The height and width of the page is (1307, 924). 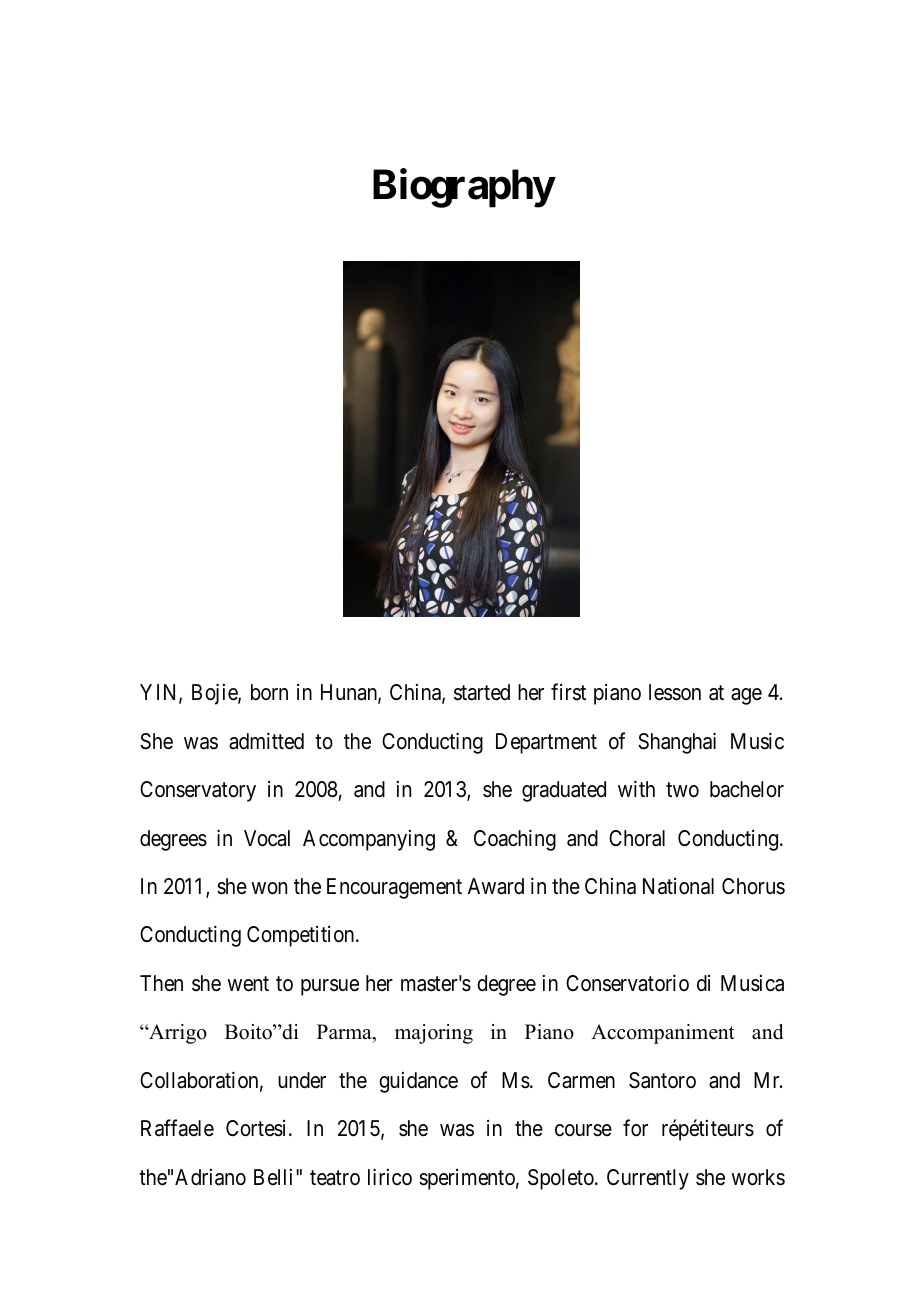 I want to click on Belli, so click(x=275, y=1177).
